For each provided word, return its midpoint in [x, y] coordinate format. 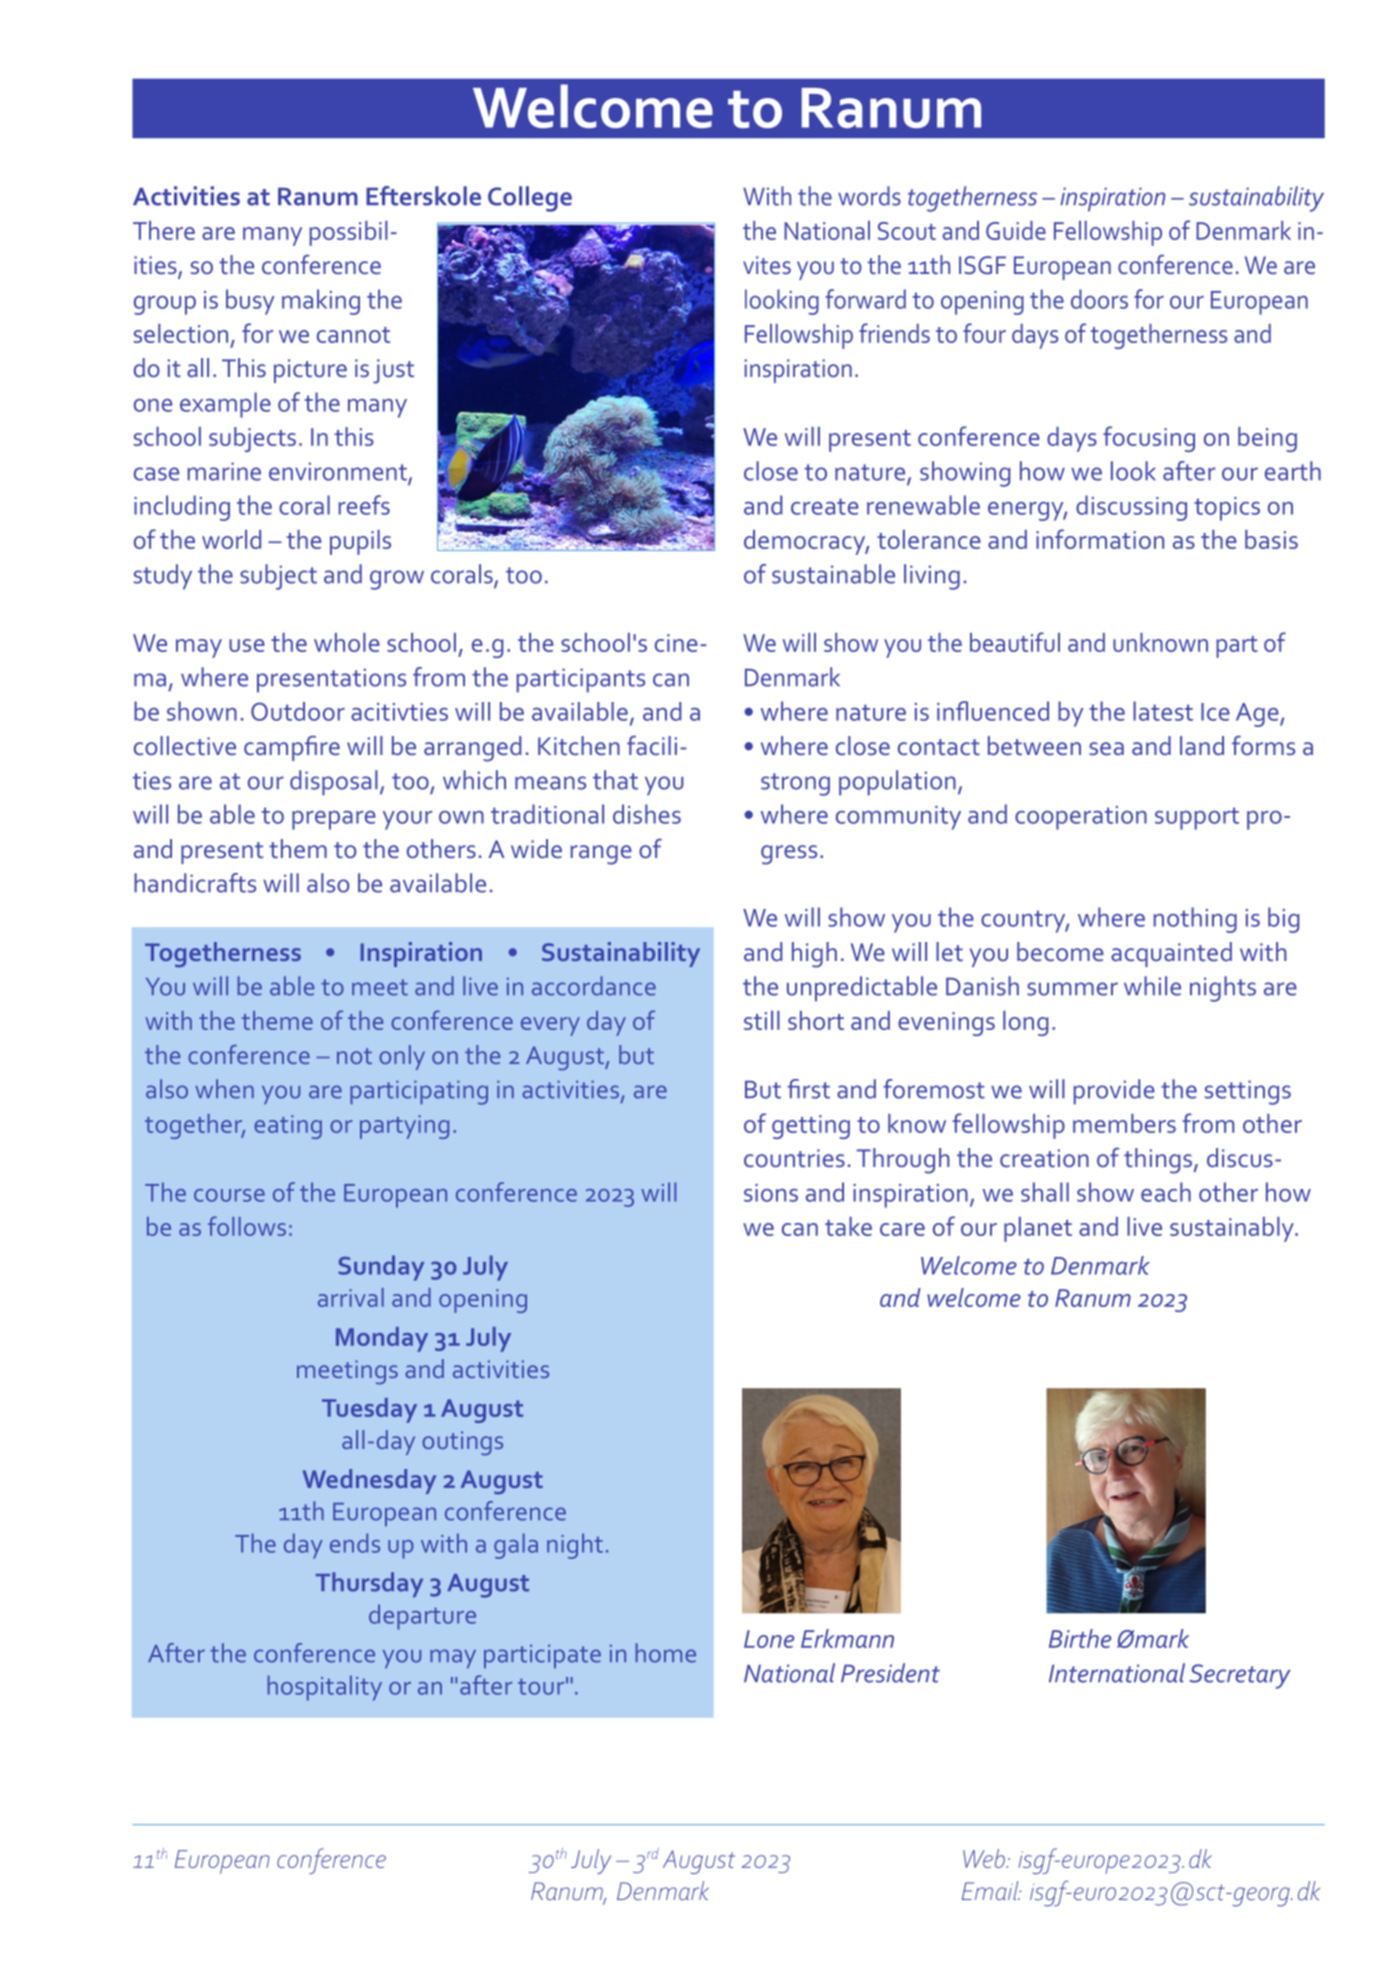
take [848, 1226]
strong [795, 784]
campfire [292, 748]
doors [1099, 299]
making [321, 302]
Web [985, 1858]
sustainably [1233, 1229]
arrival [351, 1297]
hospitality [325, 1688]
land [1202, 745]
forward [865, 299]
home [666, 1653]
